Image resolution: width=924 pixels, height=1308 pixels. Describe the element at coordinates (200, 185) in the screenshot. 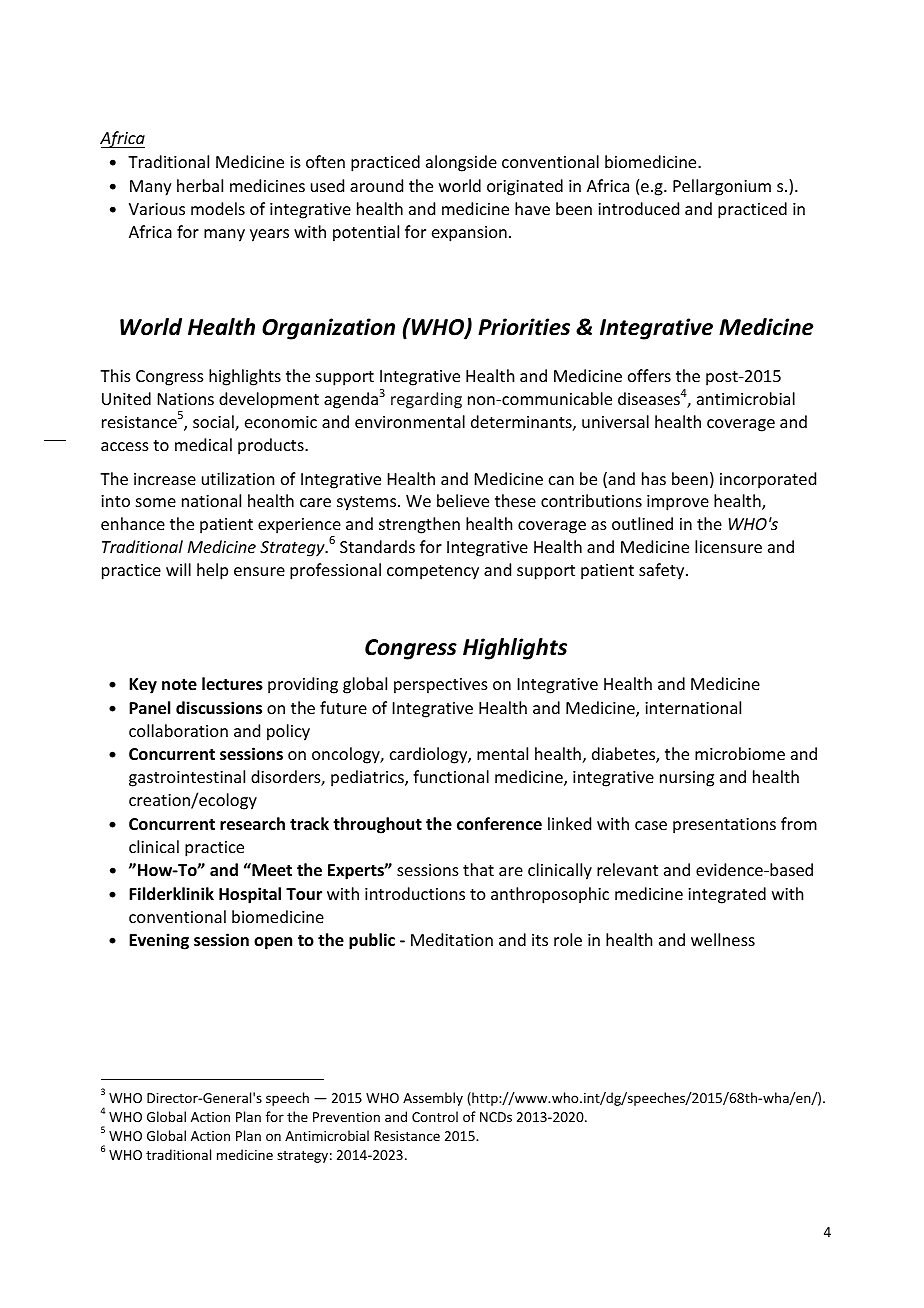

I see `herbal` at that location.
